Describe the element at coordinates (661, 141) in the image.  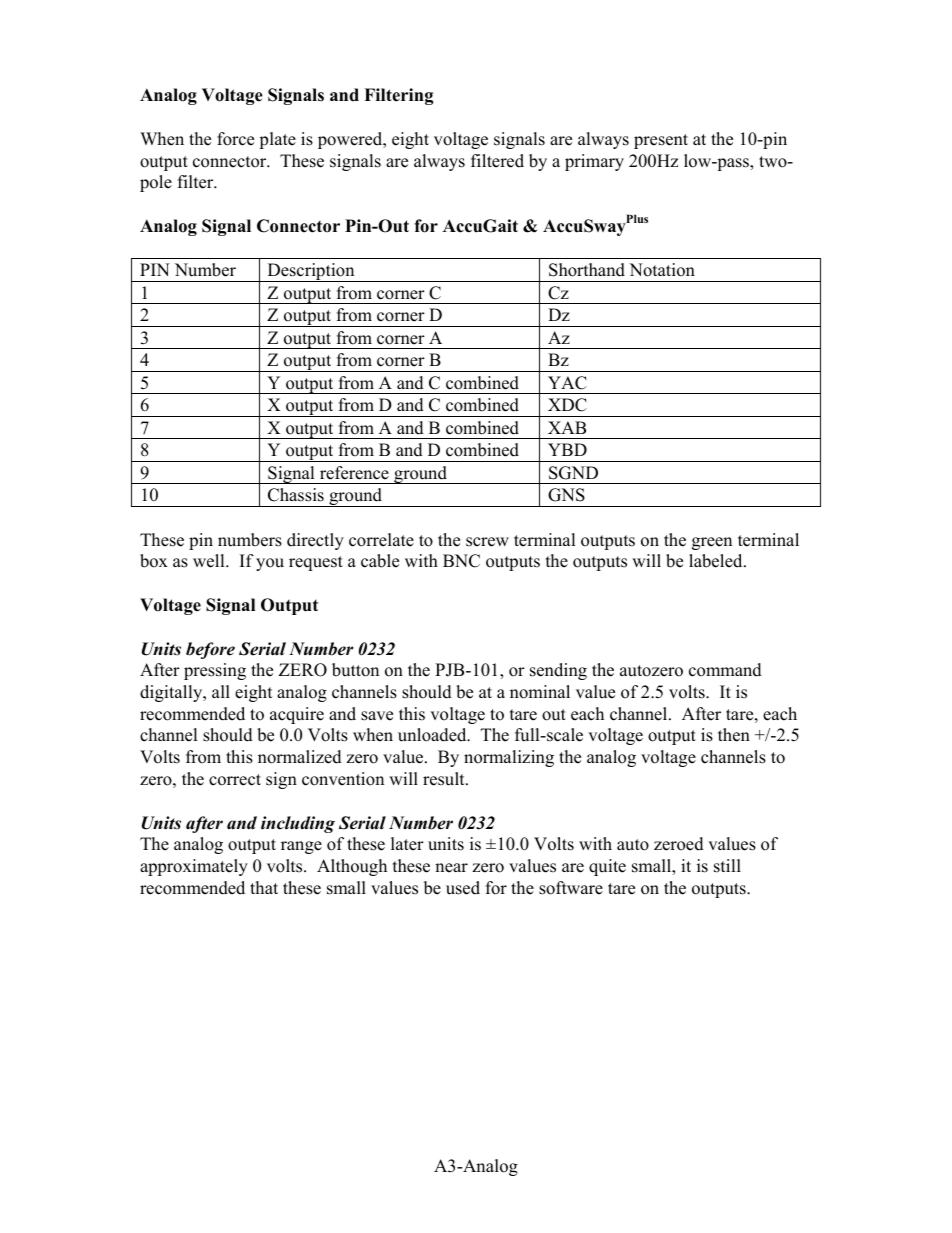
I see `present` at that location.
